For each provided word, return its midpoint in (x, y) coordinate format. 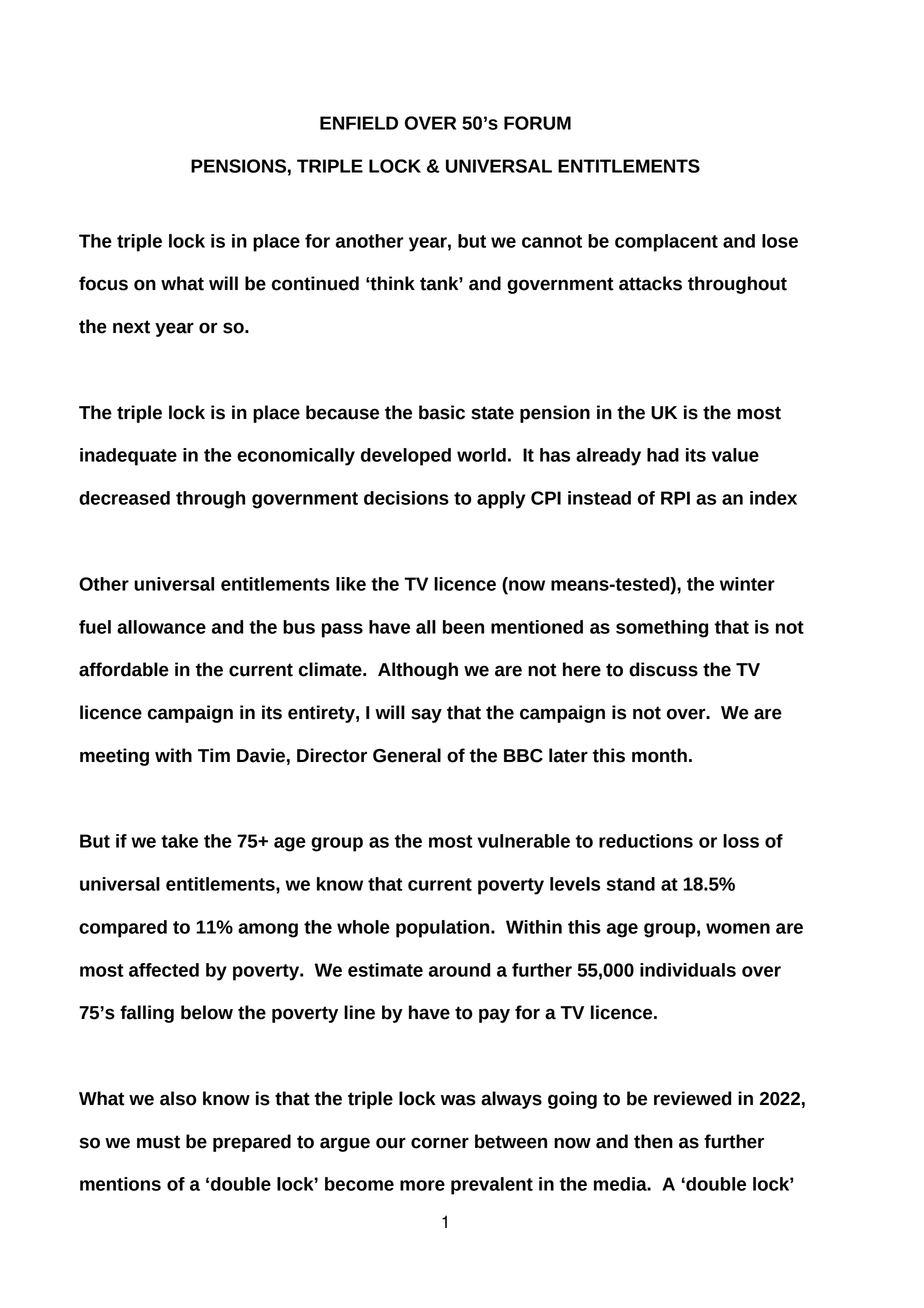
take (179, 841)
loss (741, 841)
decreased (124, 498)
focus (103, 283)
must (158, 1142)
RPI (675, 498)
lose (780, 241)
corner (440, 1143)
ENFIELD (359, 123)
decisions (406, 498)
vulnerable (523, 841)
